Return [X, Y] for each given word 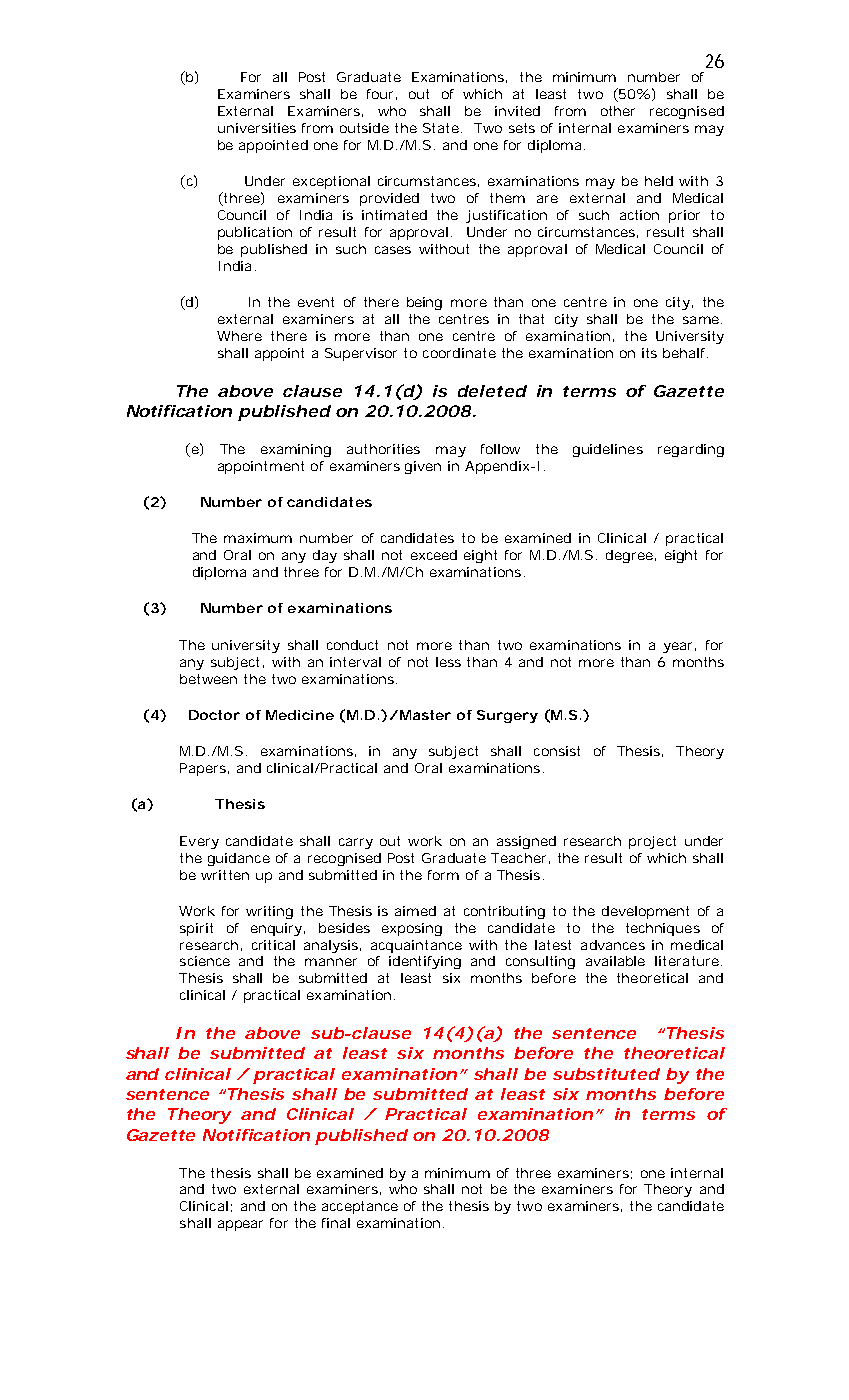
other [618, 111]
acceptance [360, 1207]
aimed [415, 911]
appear [240, 1225]
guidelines [608, 450]
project [652, 842]
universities [257, 128]
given [423, 467]
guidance [239, 859]
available [615, 961]
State [441, 128]
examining [296, 450]
